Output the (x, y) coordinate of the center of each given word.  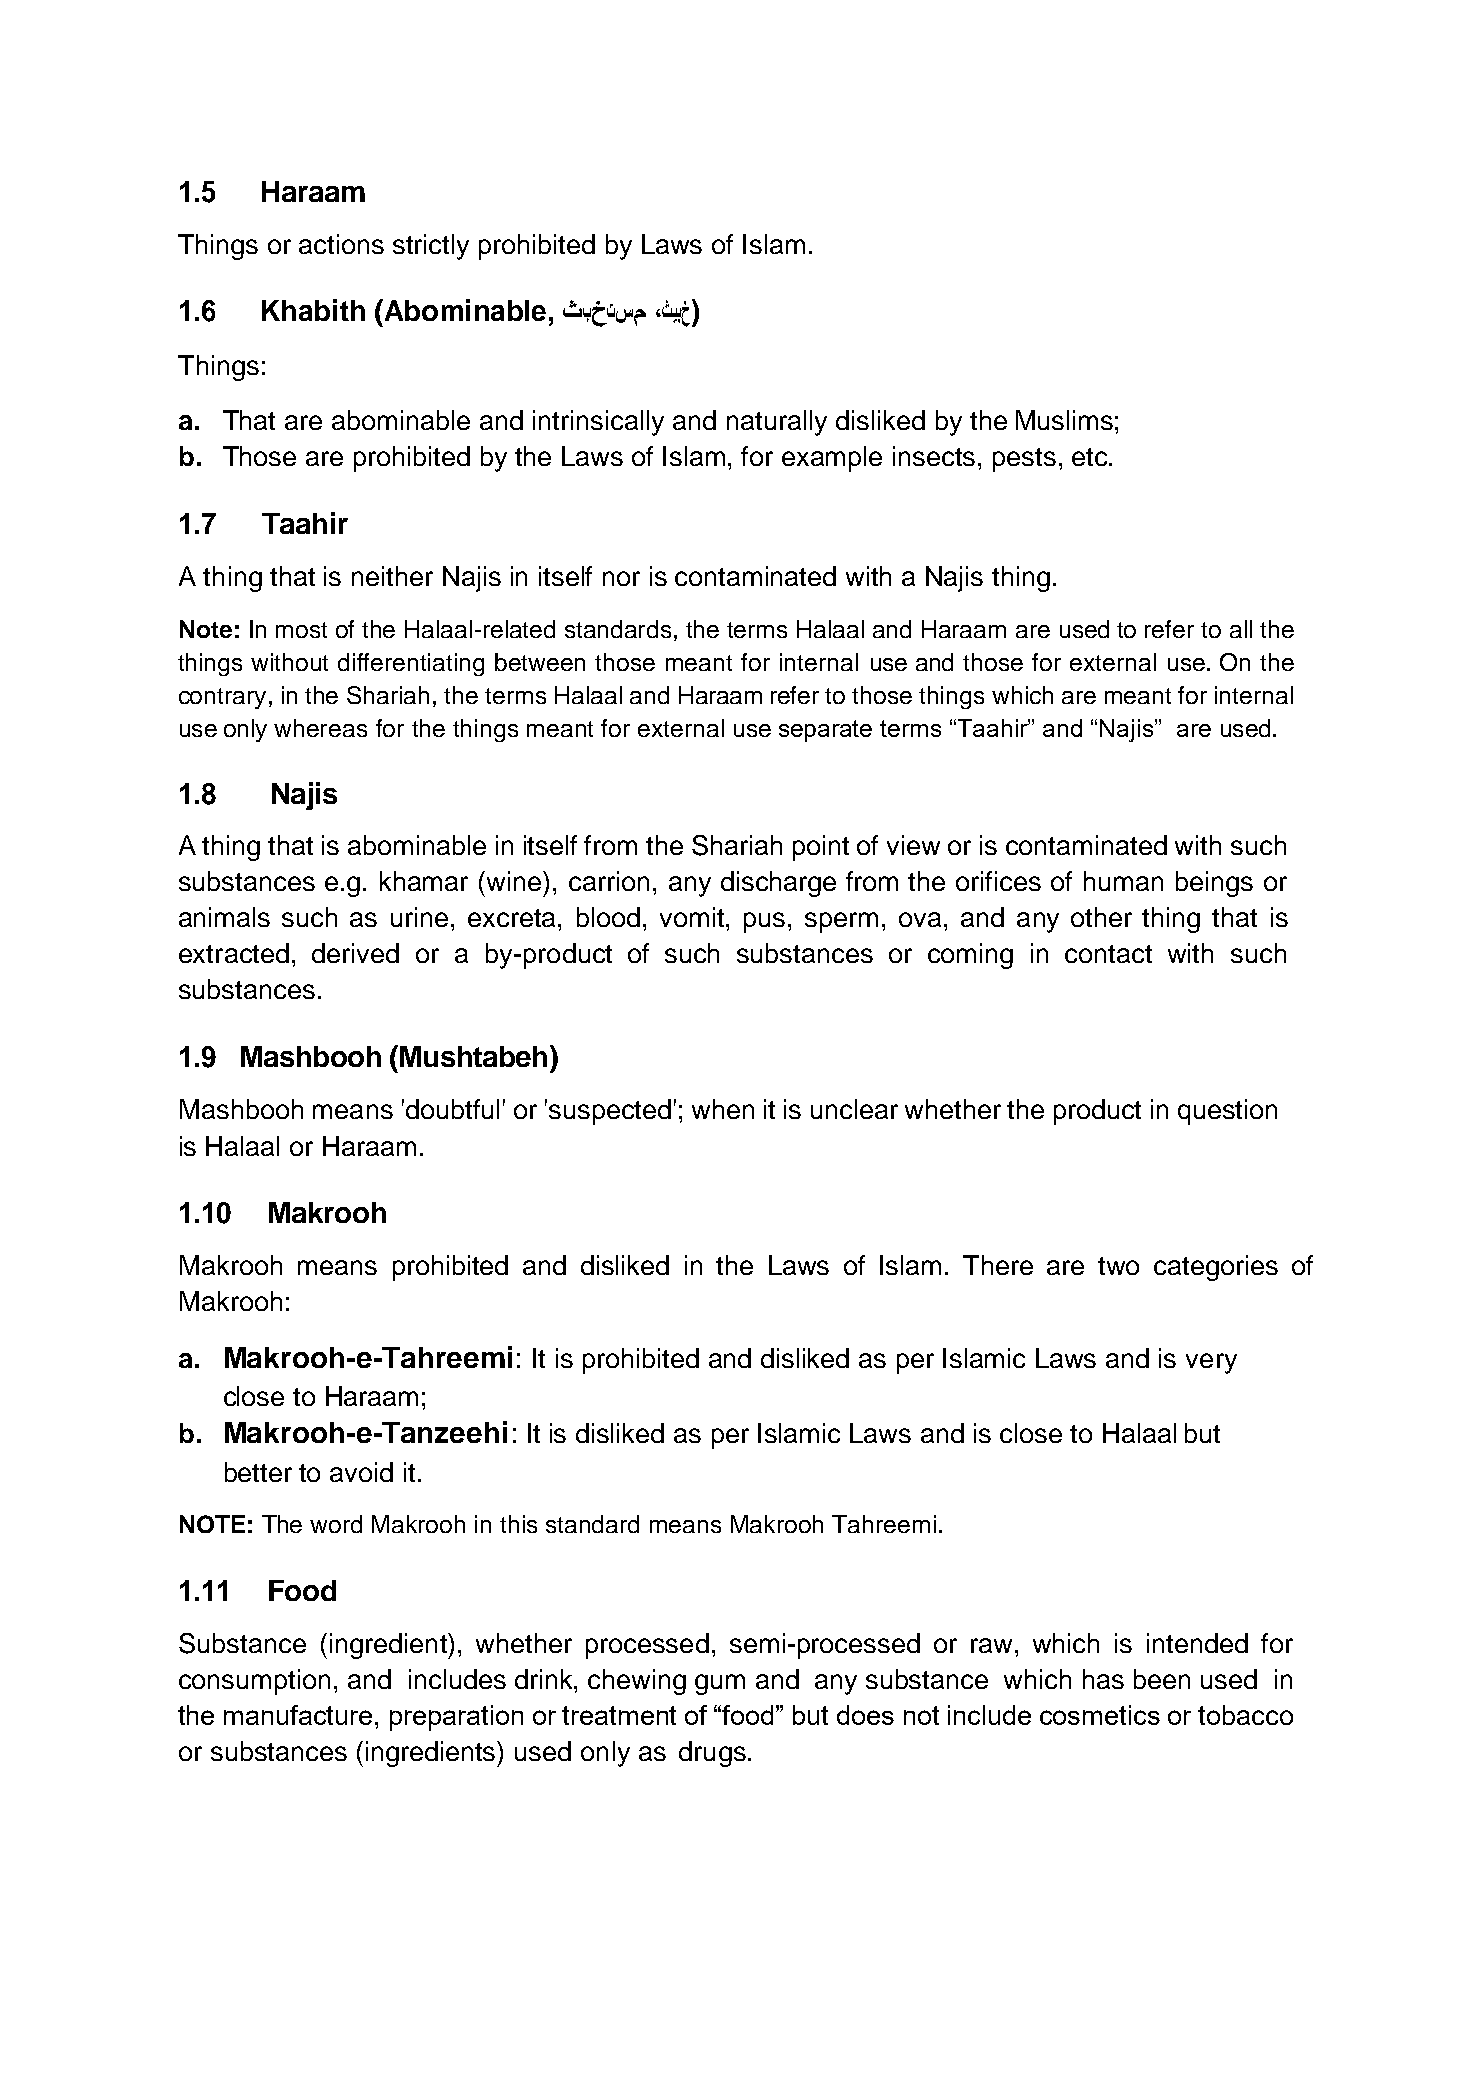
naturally (777, 423)
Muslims (1064, 420)
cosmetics (1100, 1715)
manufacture (298, 1715)
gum (720, 1684)
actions (341, 244)
